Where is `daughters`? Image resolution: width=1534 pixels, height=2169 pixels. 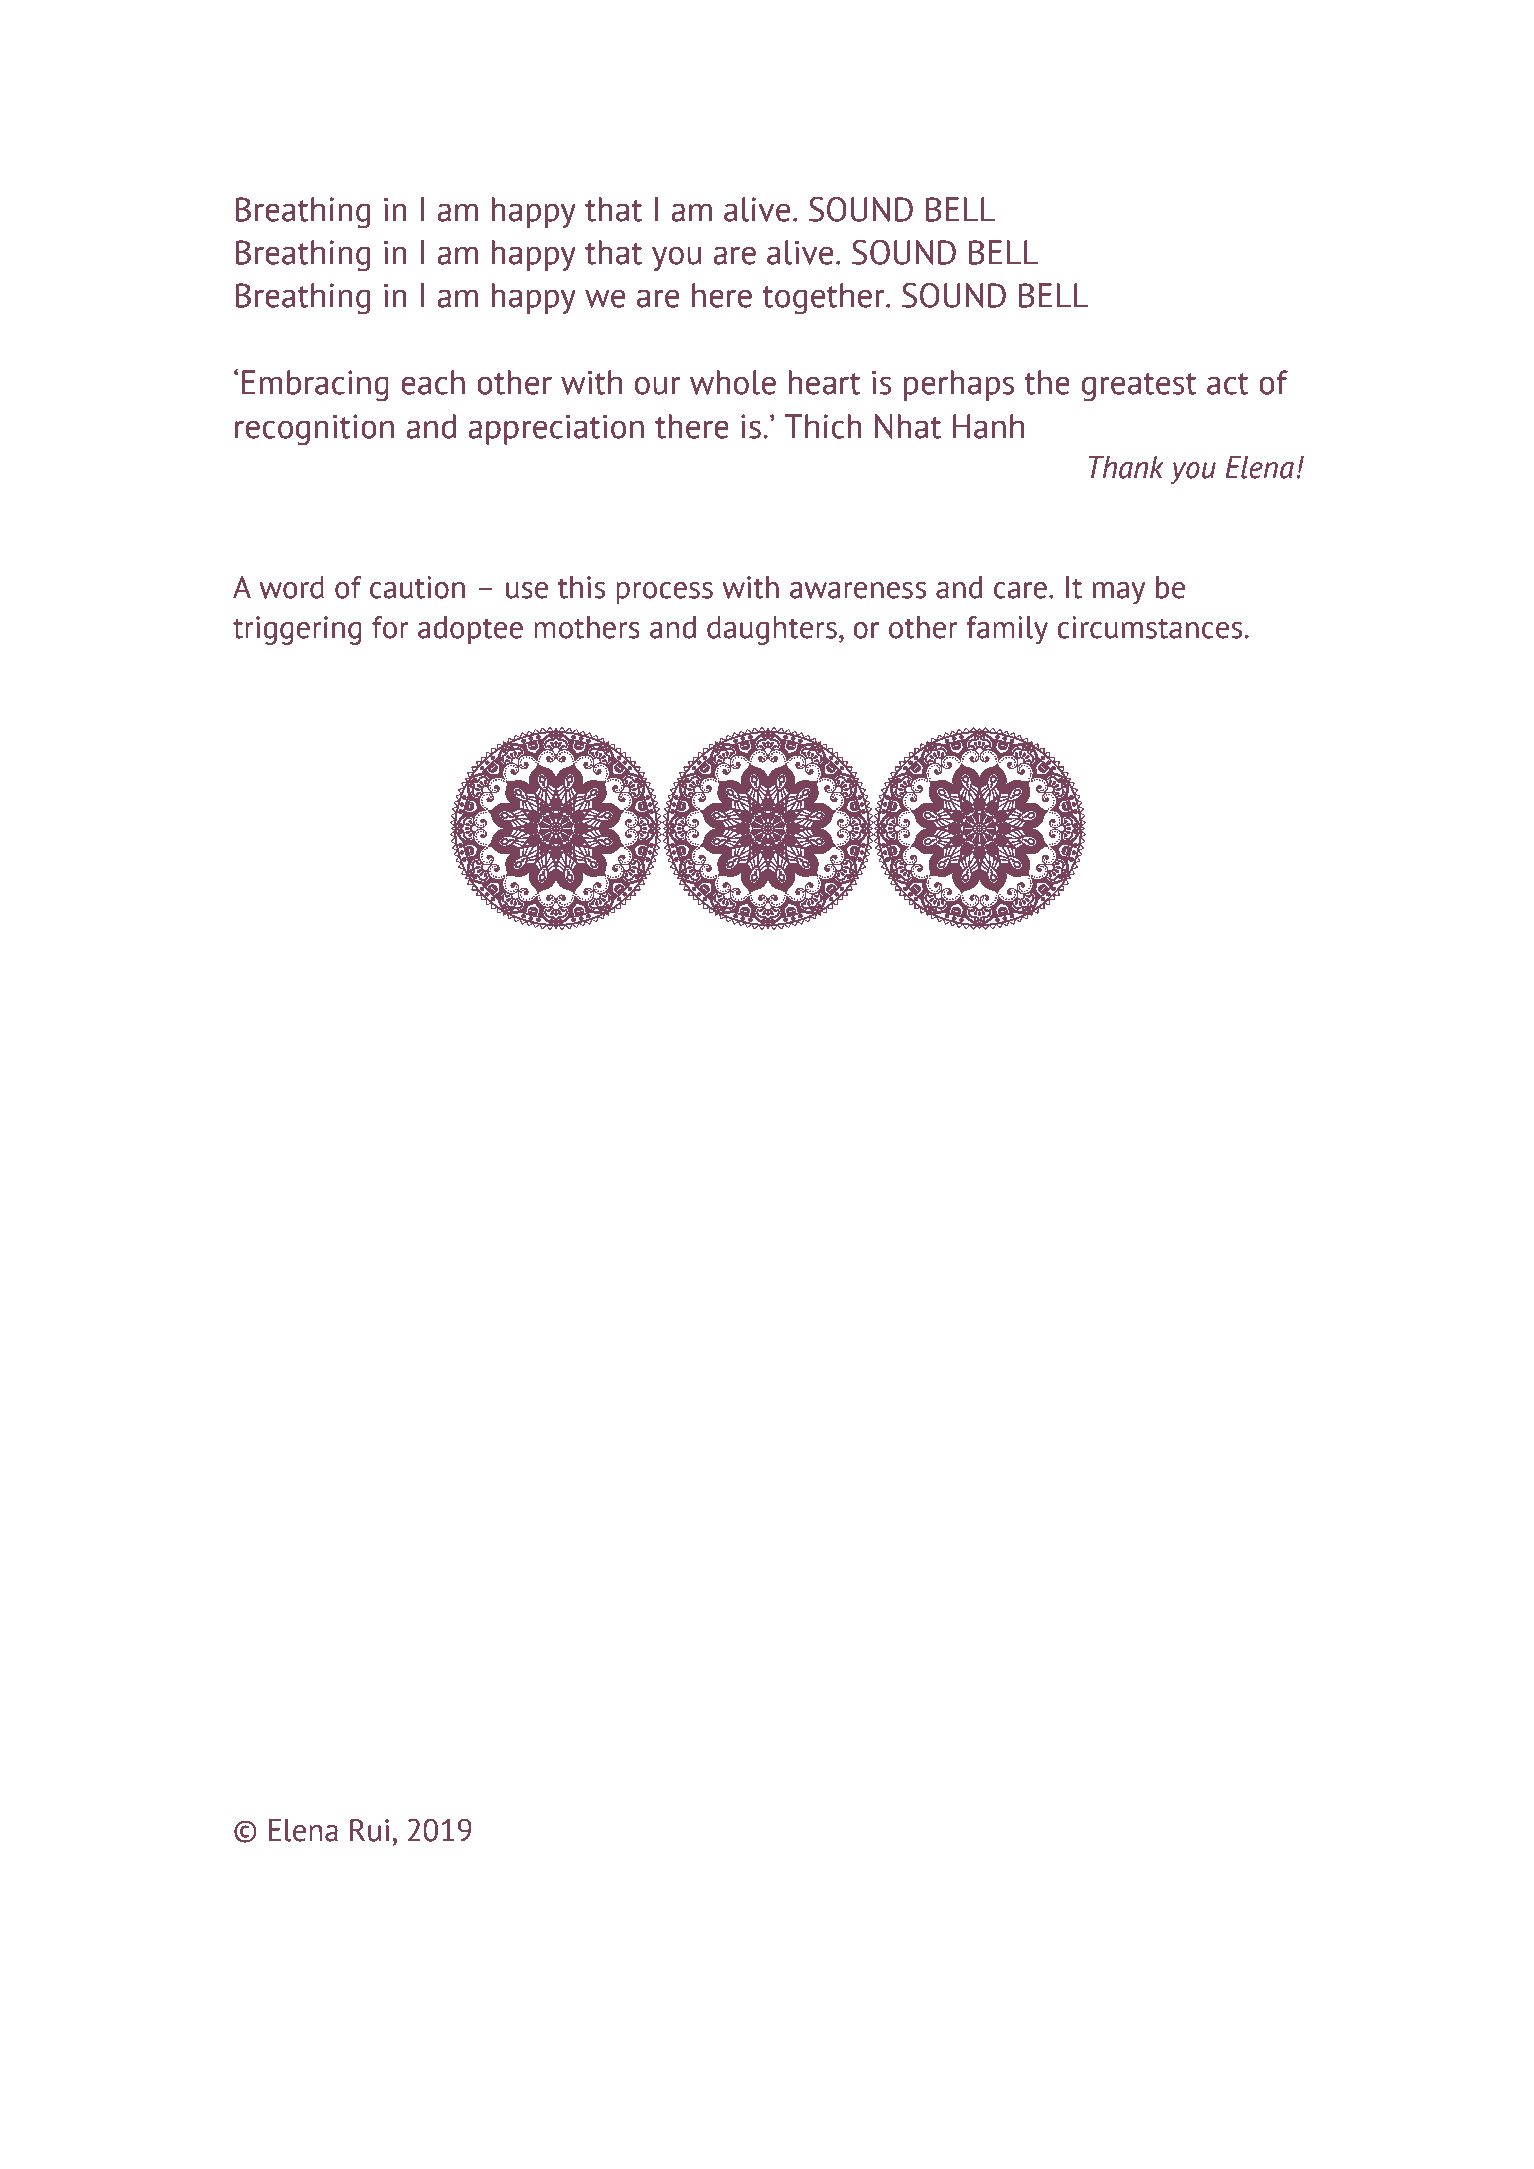 daughters is located at coordinates (772, 630).
